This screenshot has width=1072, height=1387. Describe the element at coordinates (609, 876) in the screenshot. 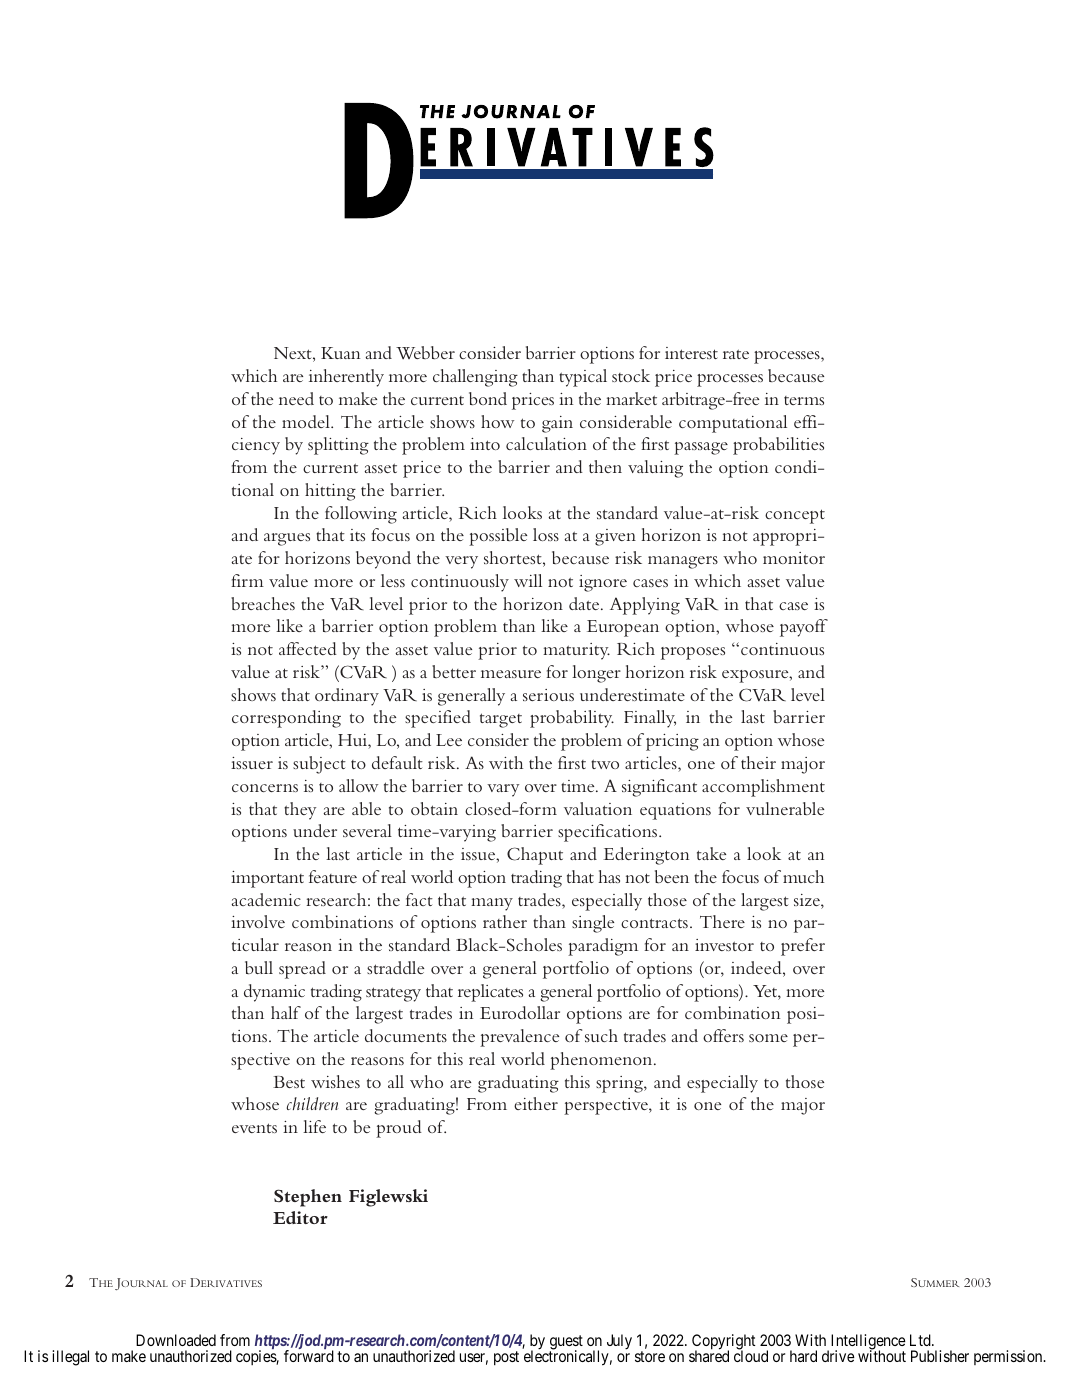

I see `has` at that location.
